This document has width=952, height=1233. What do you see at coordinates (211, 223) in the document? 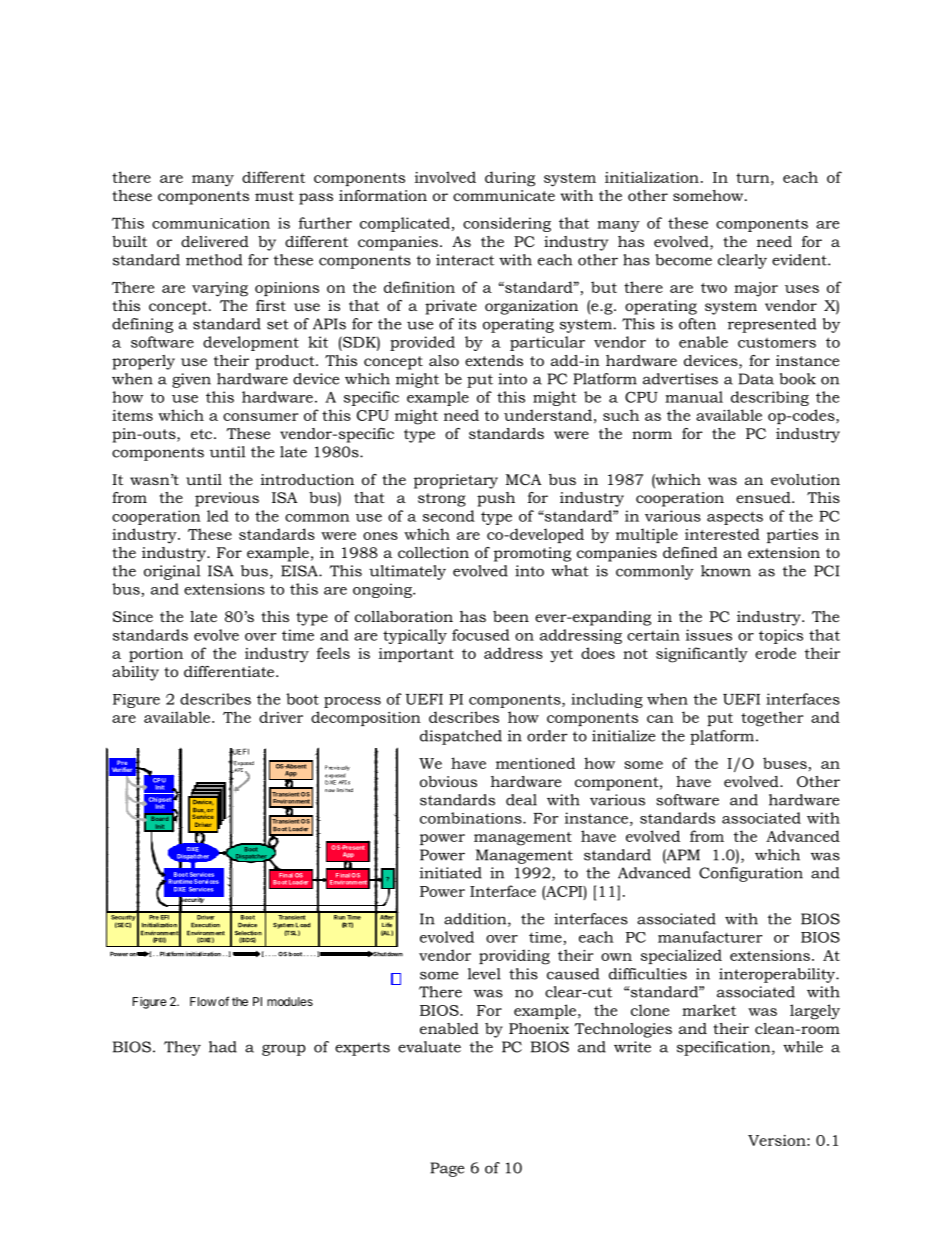
I see `communication` at bounding box center [211, 223].
